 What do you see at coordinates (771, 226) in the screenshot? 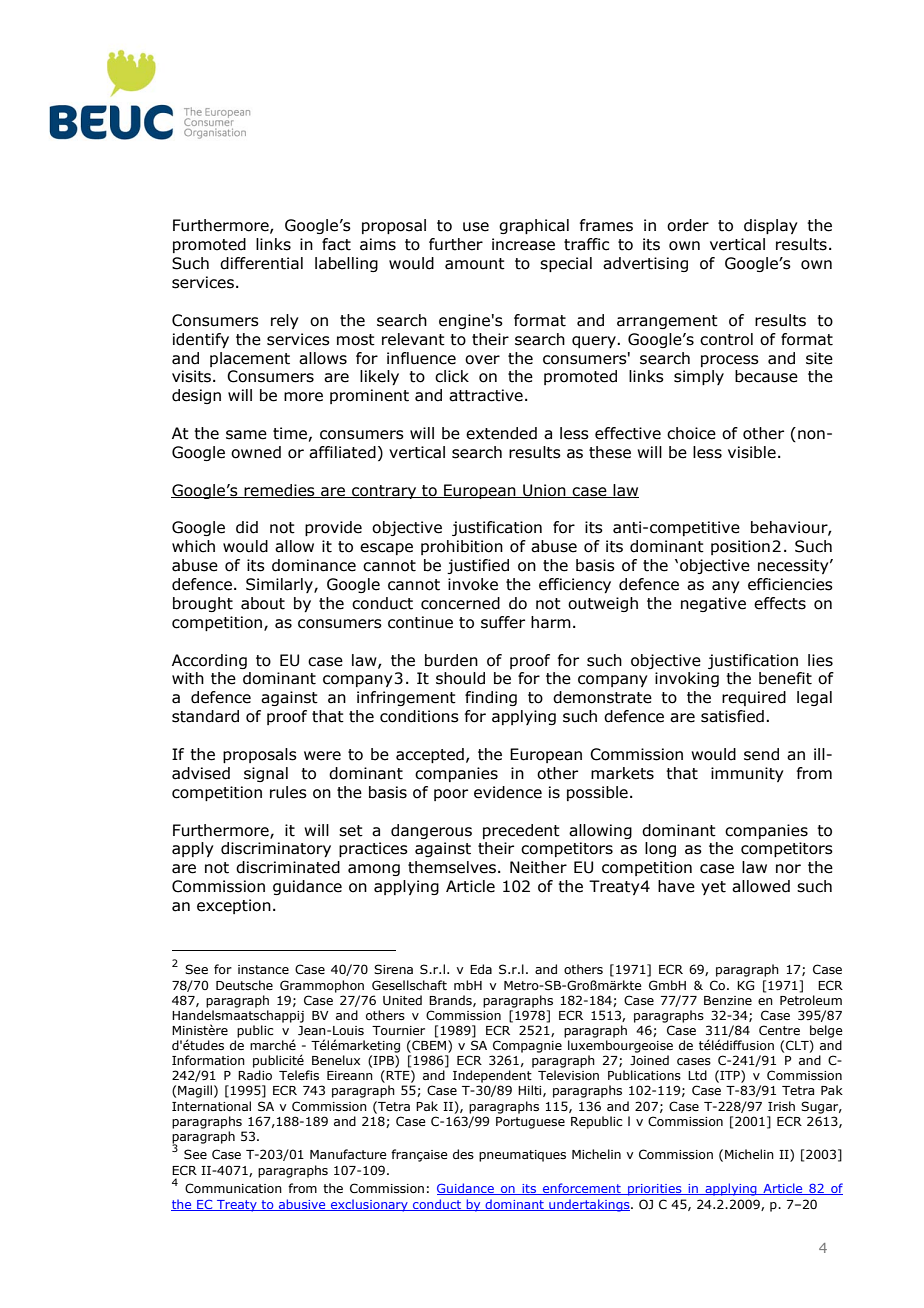
I see `display` at bounding box center [771, 226].
